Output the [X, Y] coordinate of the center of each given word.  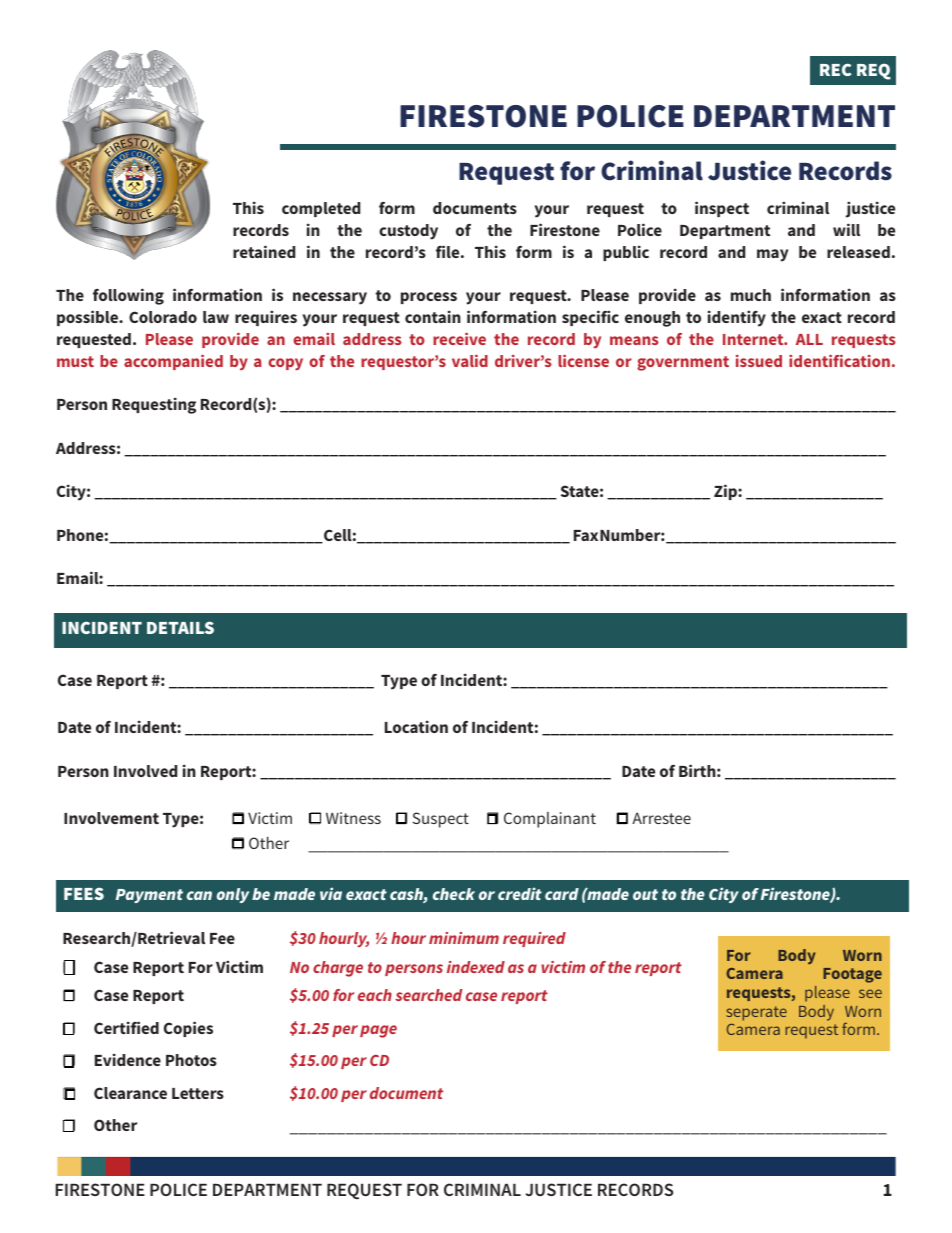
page [378, 1031]
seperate [756, 1013]
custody [408, 232]
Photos [191, 1060]
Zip [726, 492]
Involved [145, 771]
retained [264, 251]
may [772, 255]
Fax [586, 535]
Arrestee [661, 818]
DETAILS [180, 627]
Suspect [440, 820]
